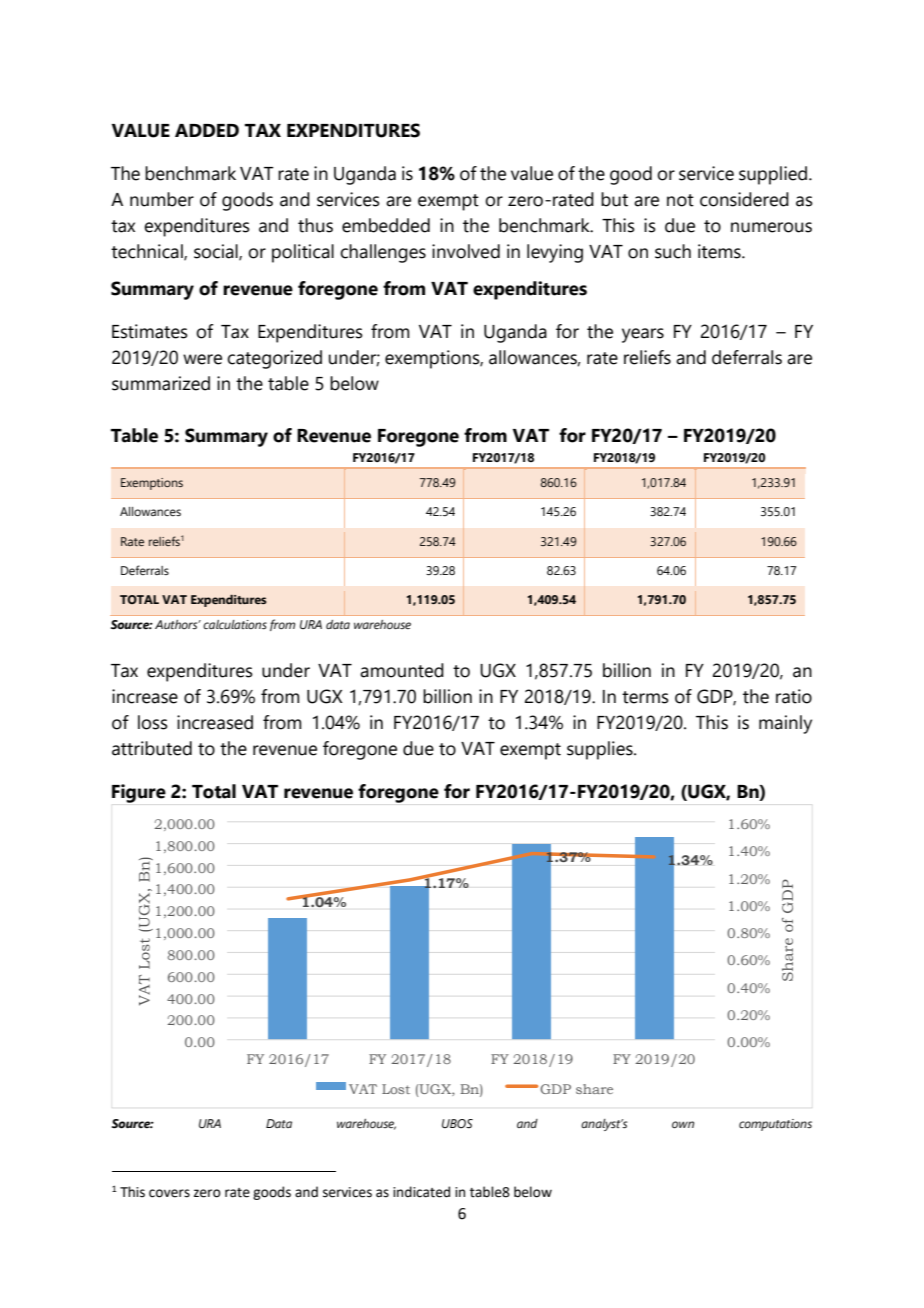  What do you see at coordinates (457, 1124) in the page?
I see `UBOS` at bounding box center [457, 1124].
